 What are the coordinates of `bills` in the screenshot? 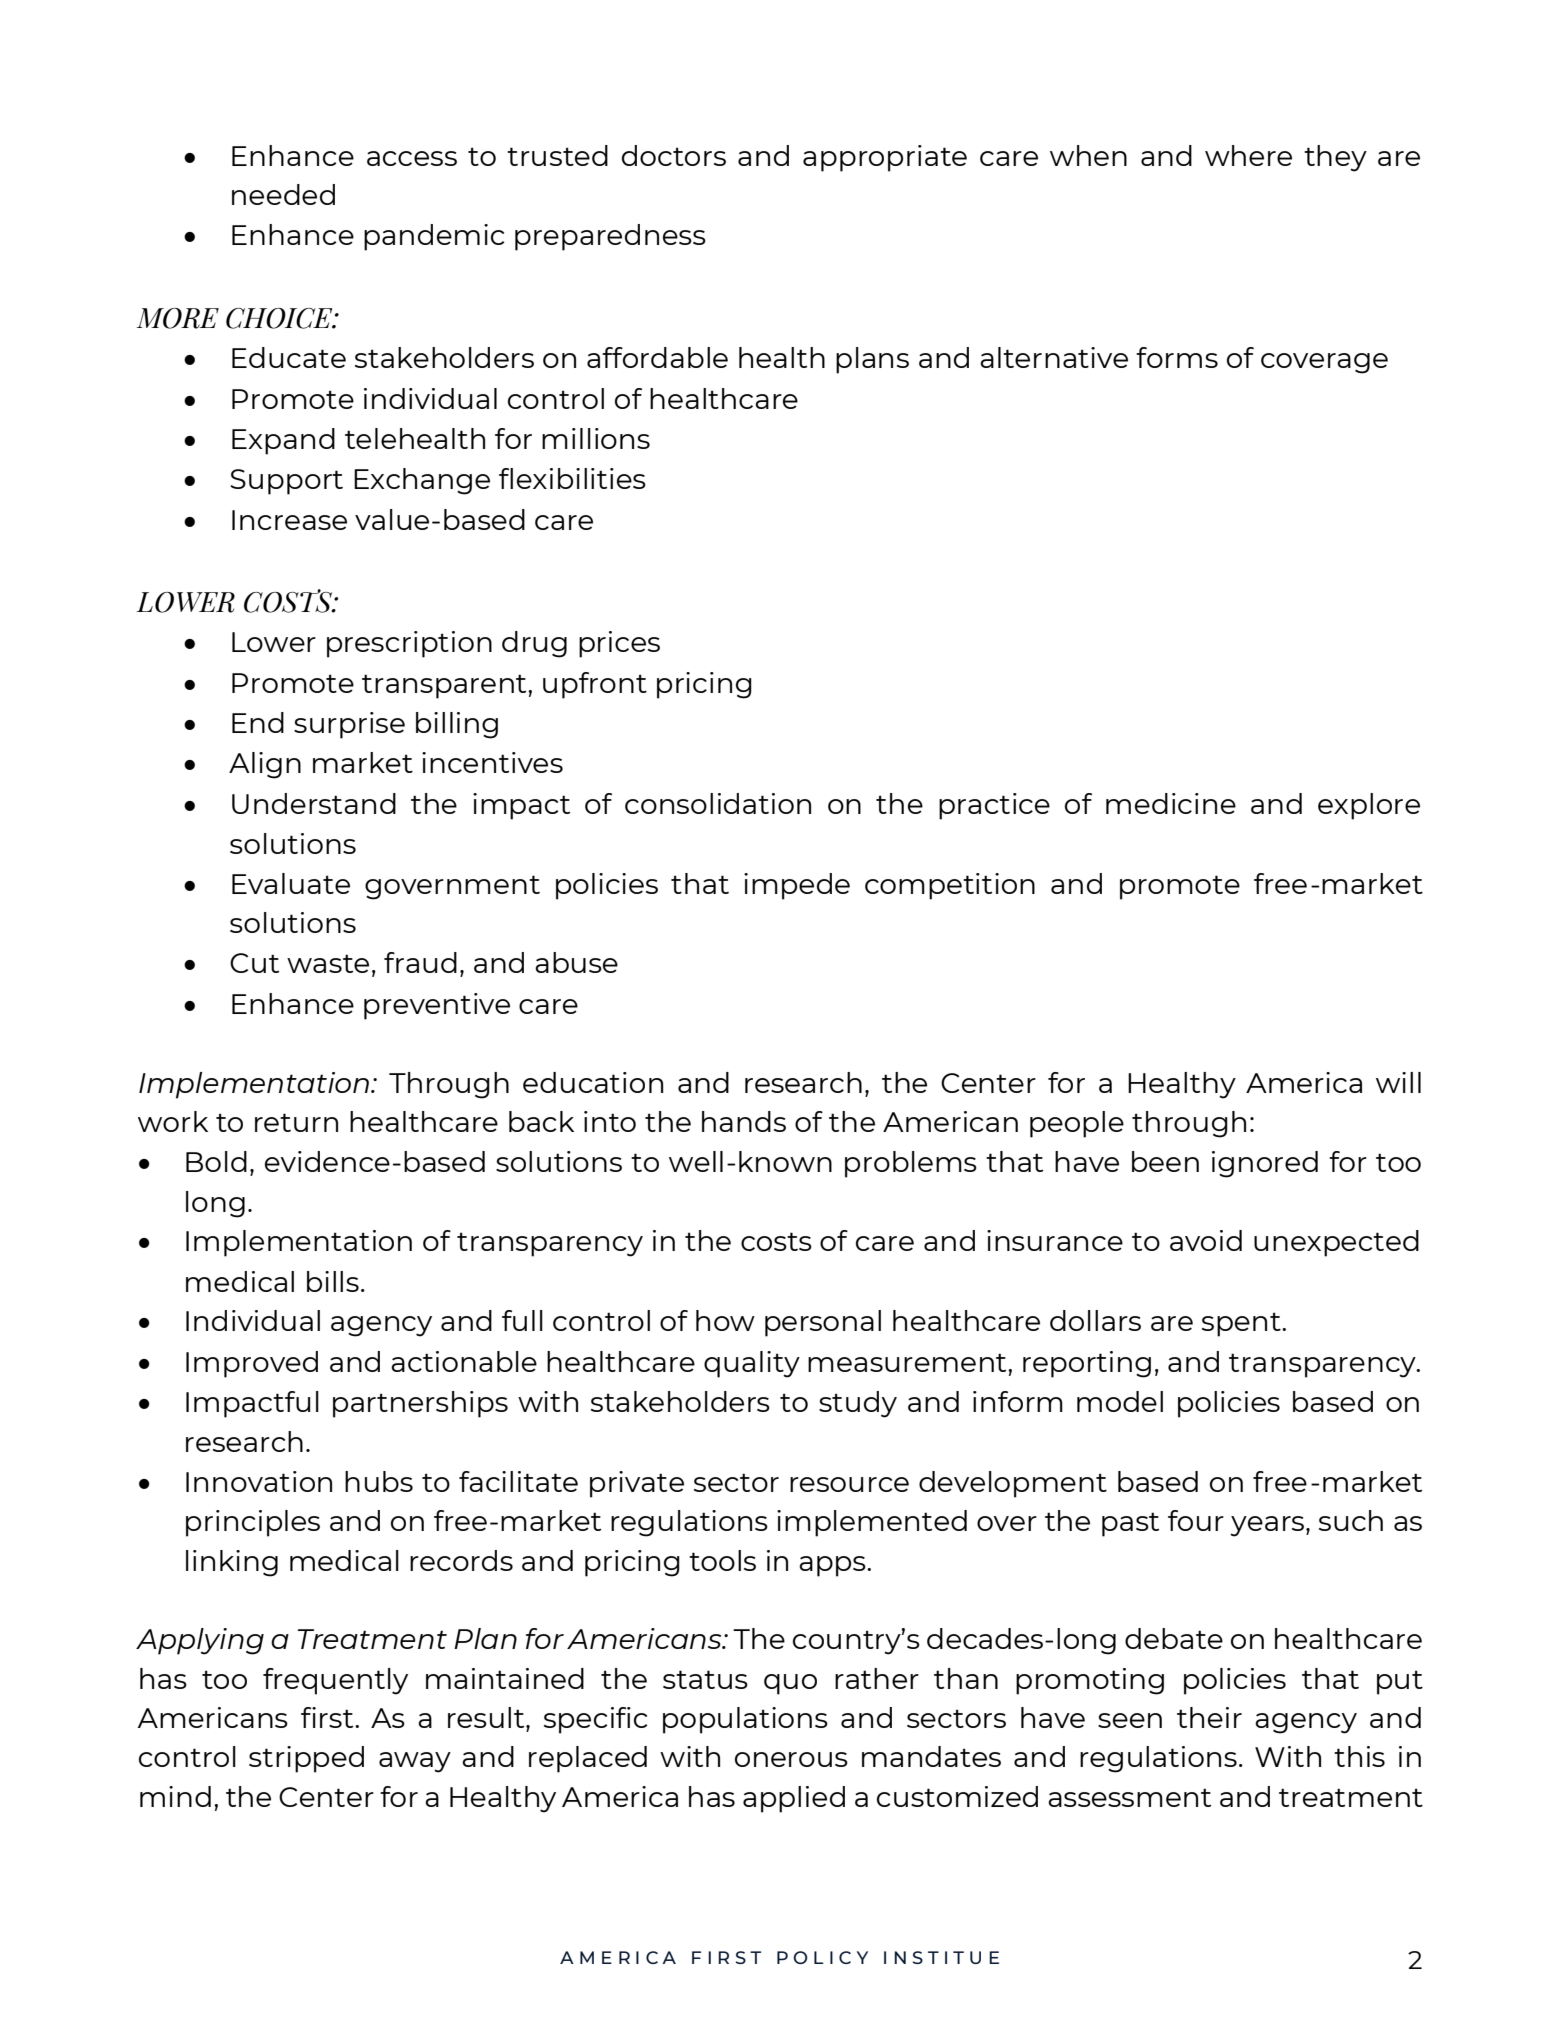 It's located at (333, 1281).
